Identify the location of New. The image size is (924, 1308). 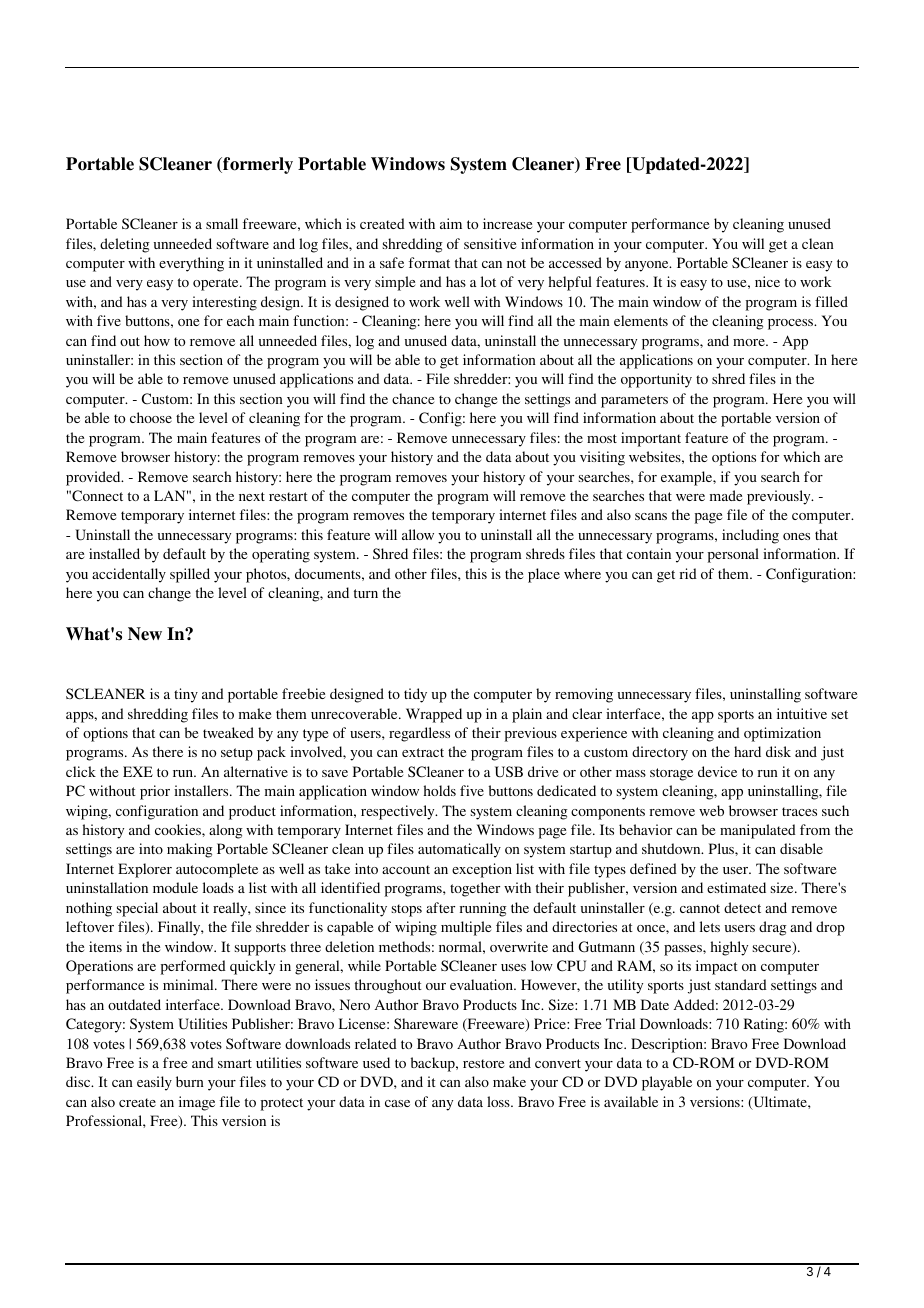
(145, 634).
